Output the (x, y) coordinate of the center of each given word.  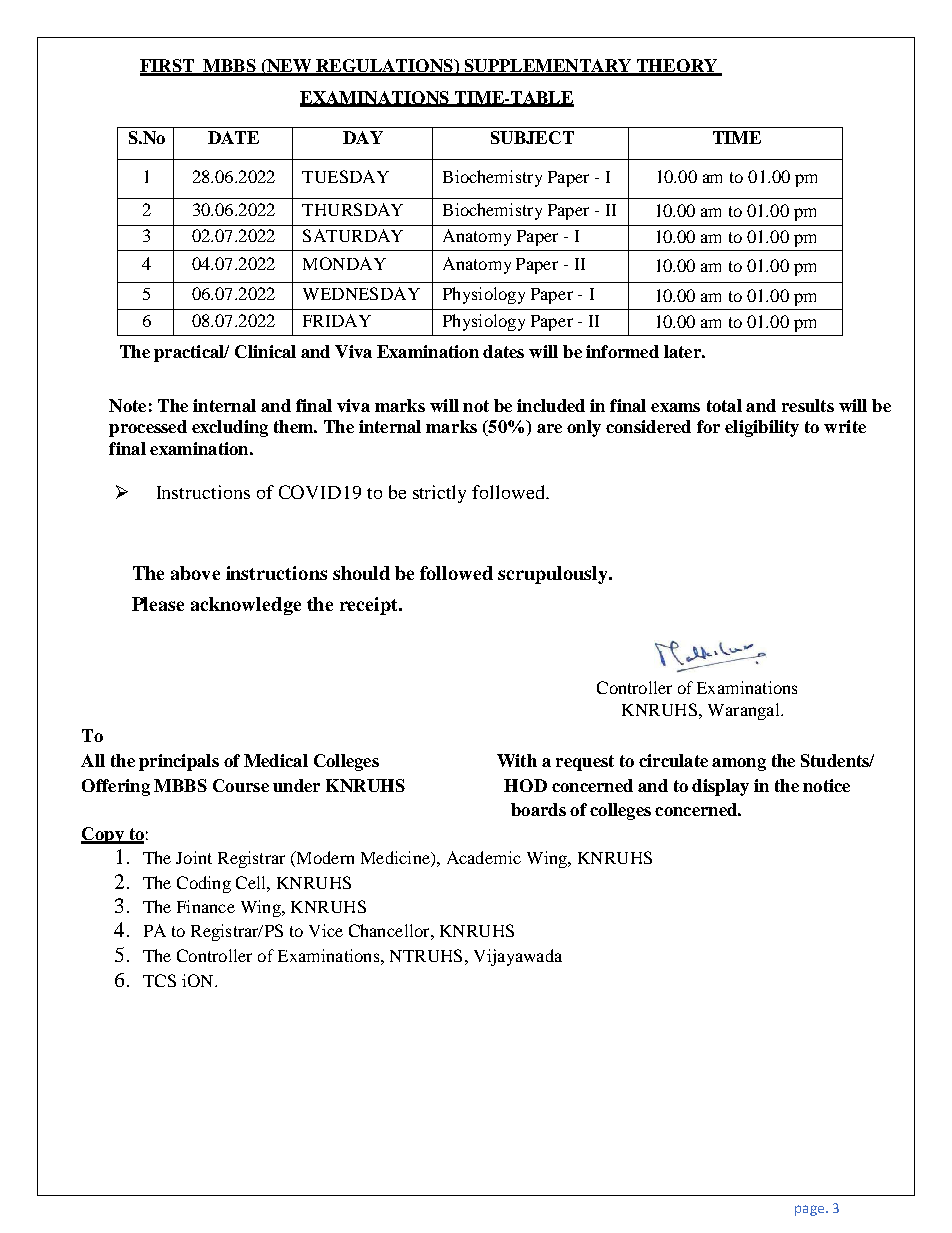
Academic (484, 857)
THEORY (677, 67)
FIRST (168, 67)
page (809, 1210)
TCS (159, 980)
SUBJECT (532, 137)
